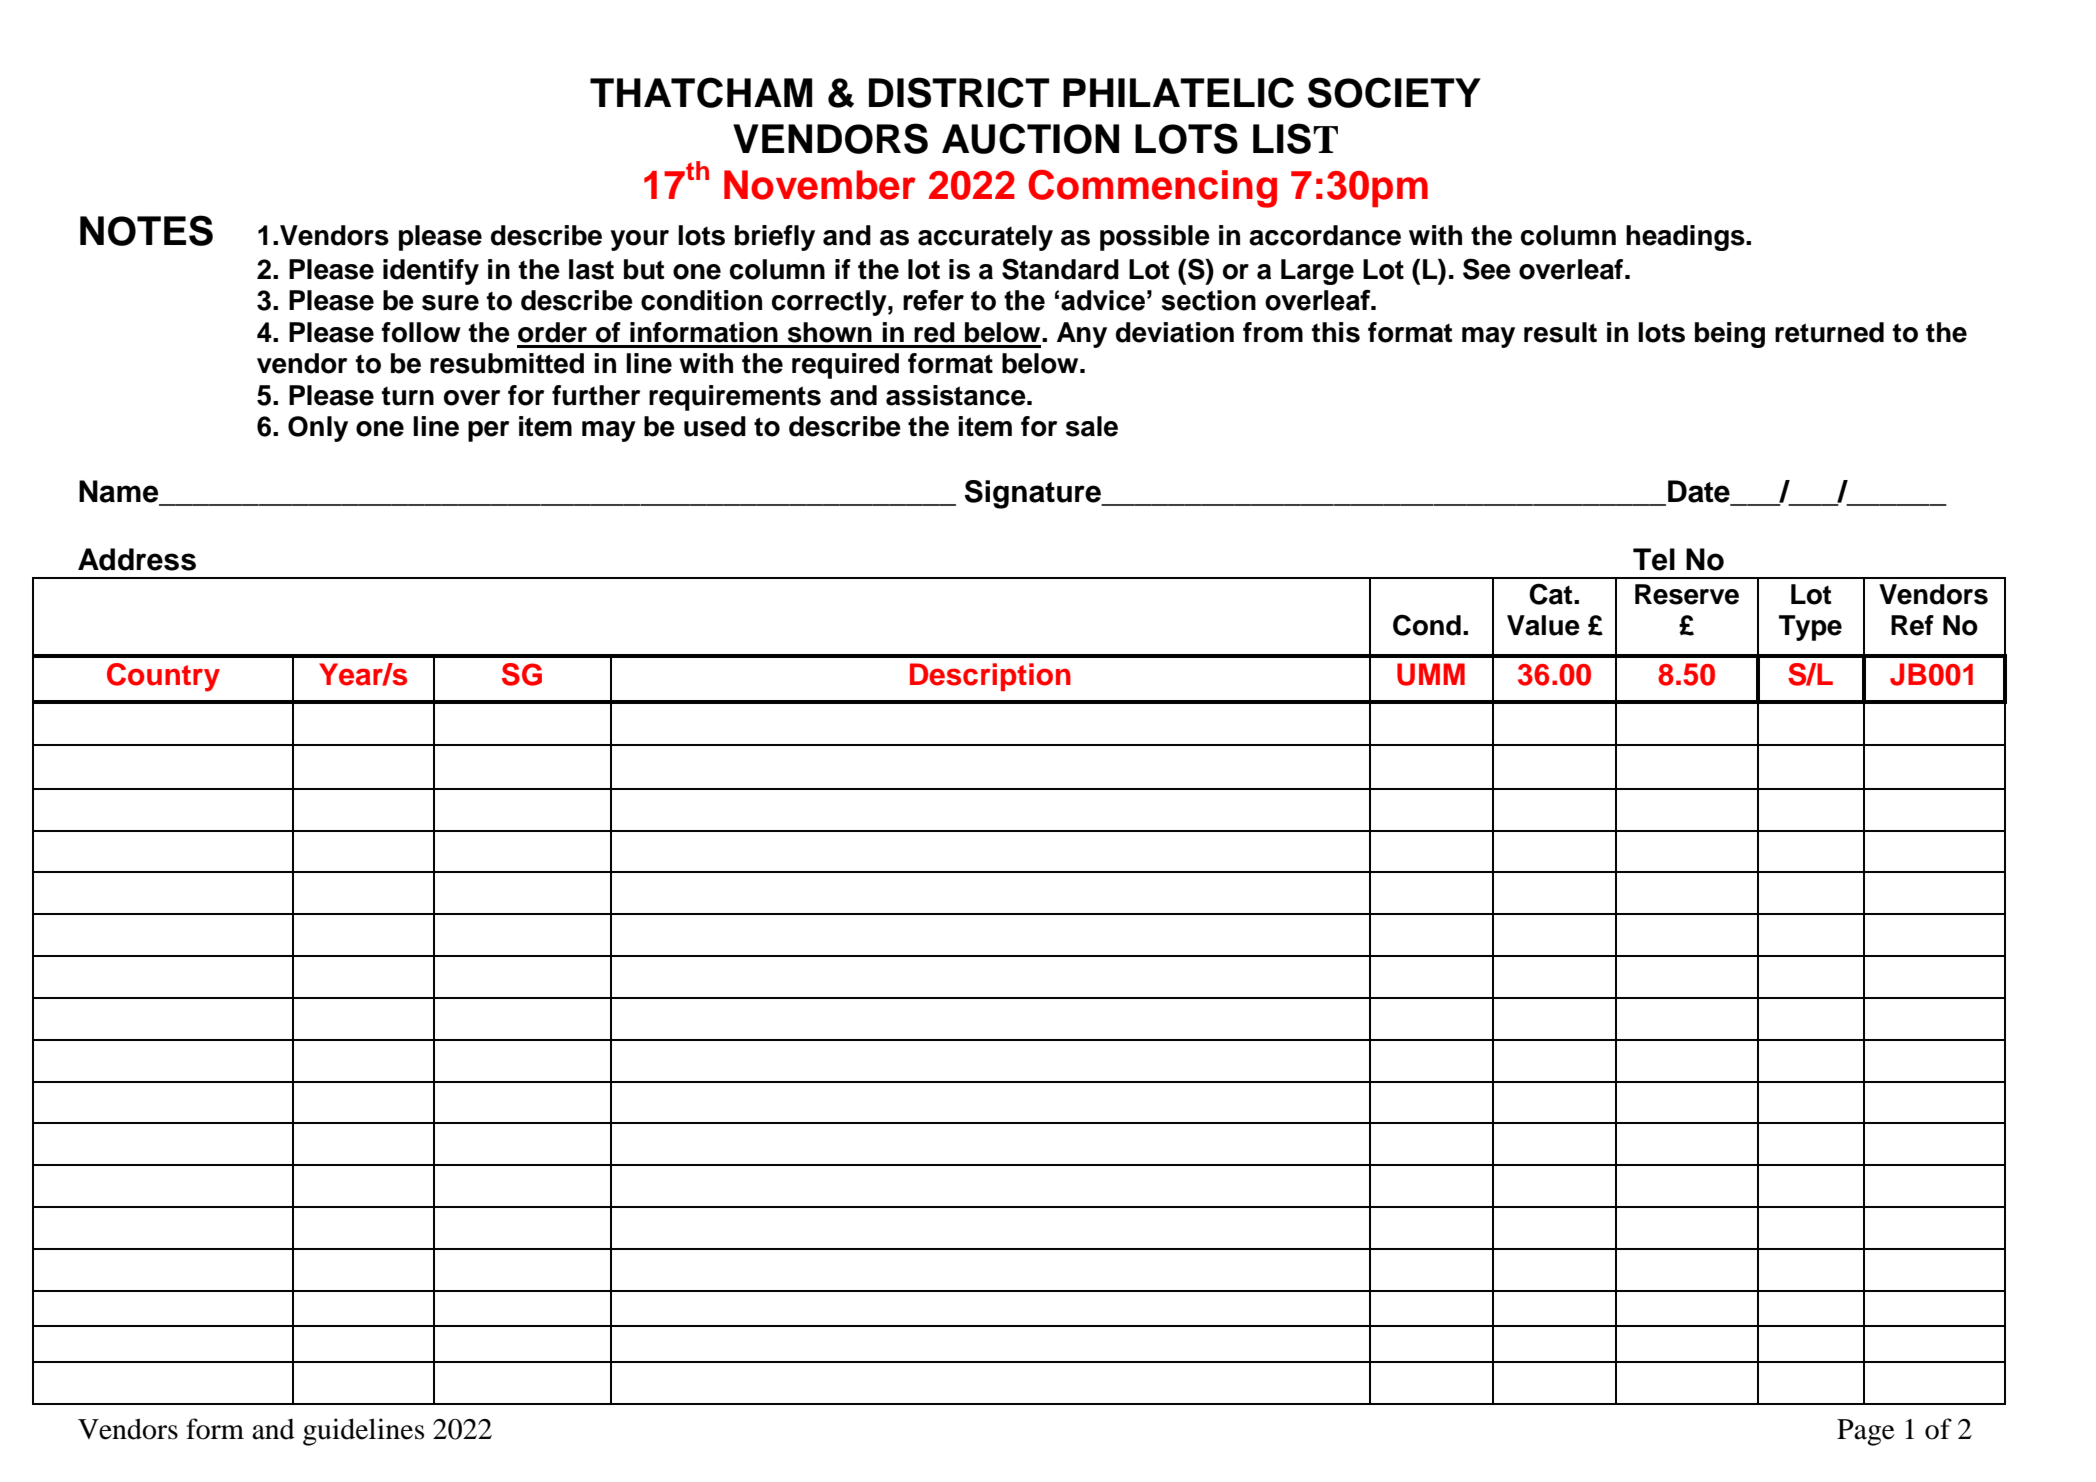 The image size is (2096, 1482). Describe the element at coordinates (163, 677) in the document. I see `Country` at that location.
